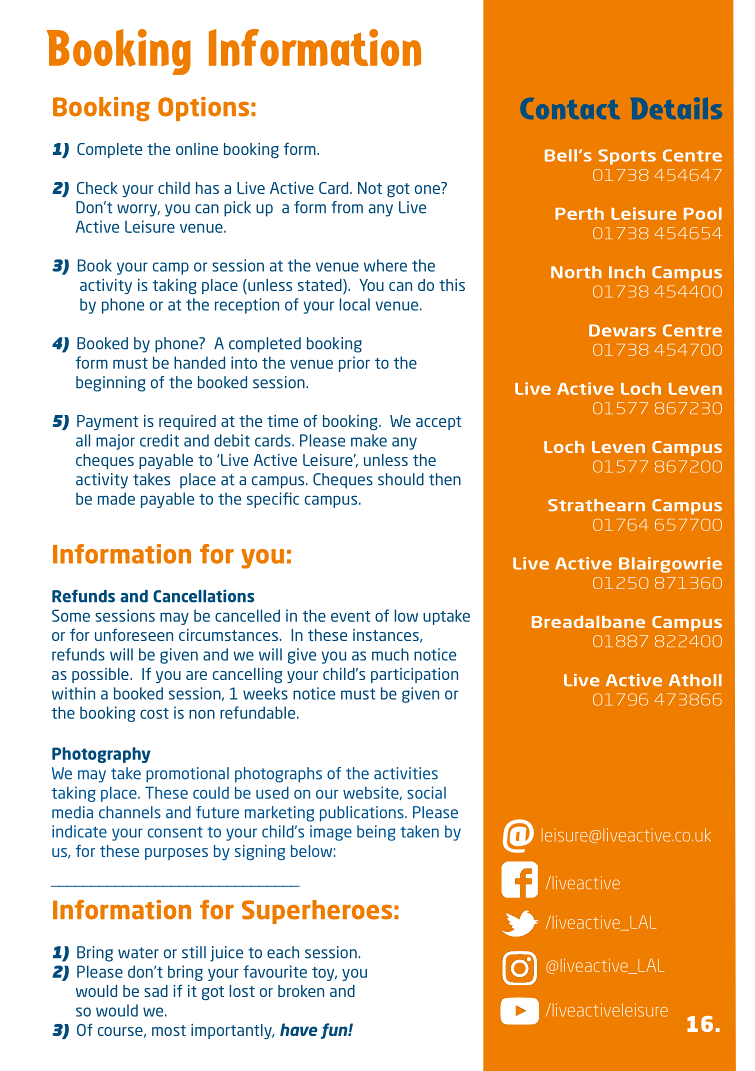 The width and height of the page is (755, 1071). What do you see at coordinates (130, 812) in the page?
I see `channels` at bounding box center [130, 812].
